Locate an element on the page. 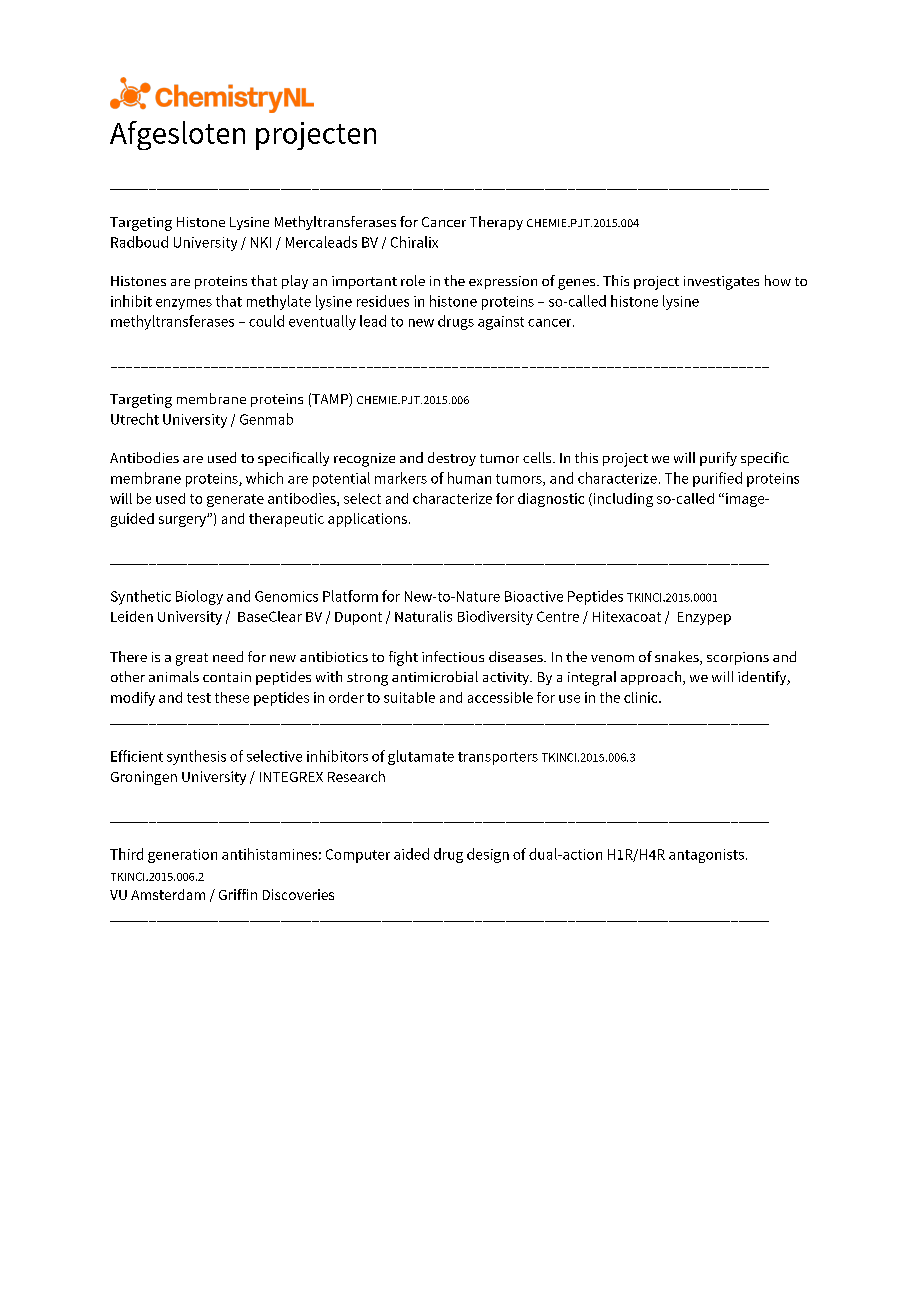 The width and height of the document is (924, 1308). generation is located at coordinates (182, 856).
